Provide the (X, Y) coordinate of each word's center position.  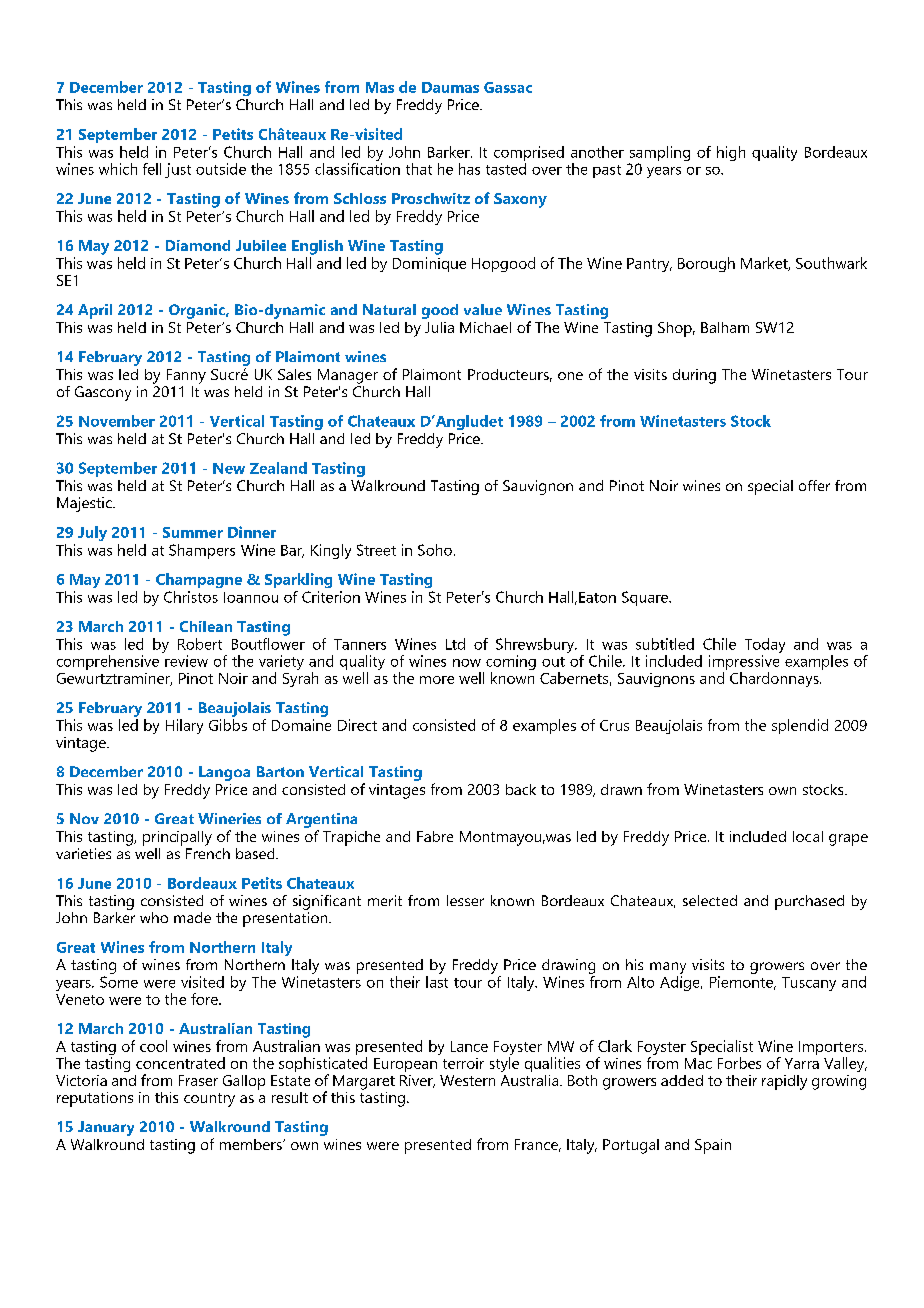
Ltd (455, 644)
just (178, 170)
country (209, 1100)
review (186, 661)
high (731, 153)
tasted (506, 169)
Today (765, 647)
